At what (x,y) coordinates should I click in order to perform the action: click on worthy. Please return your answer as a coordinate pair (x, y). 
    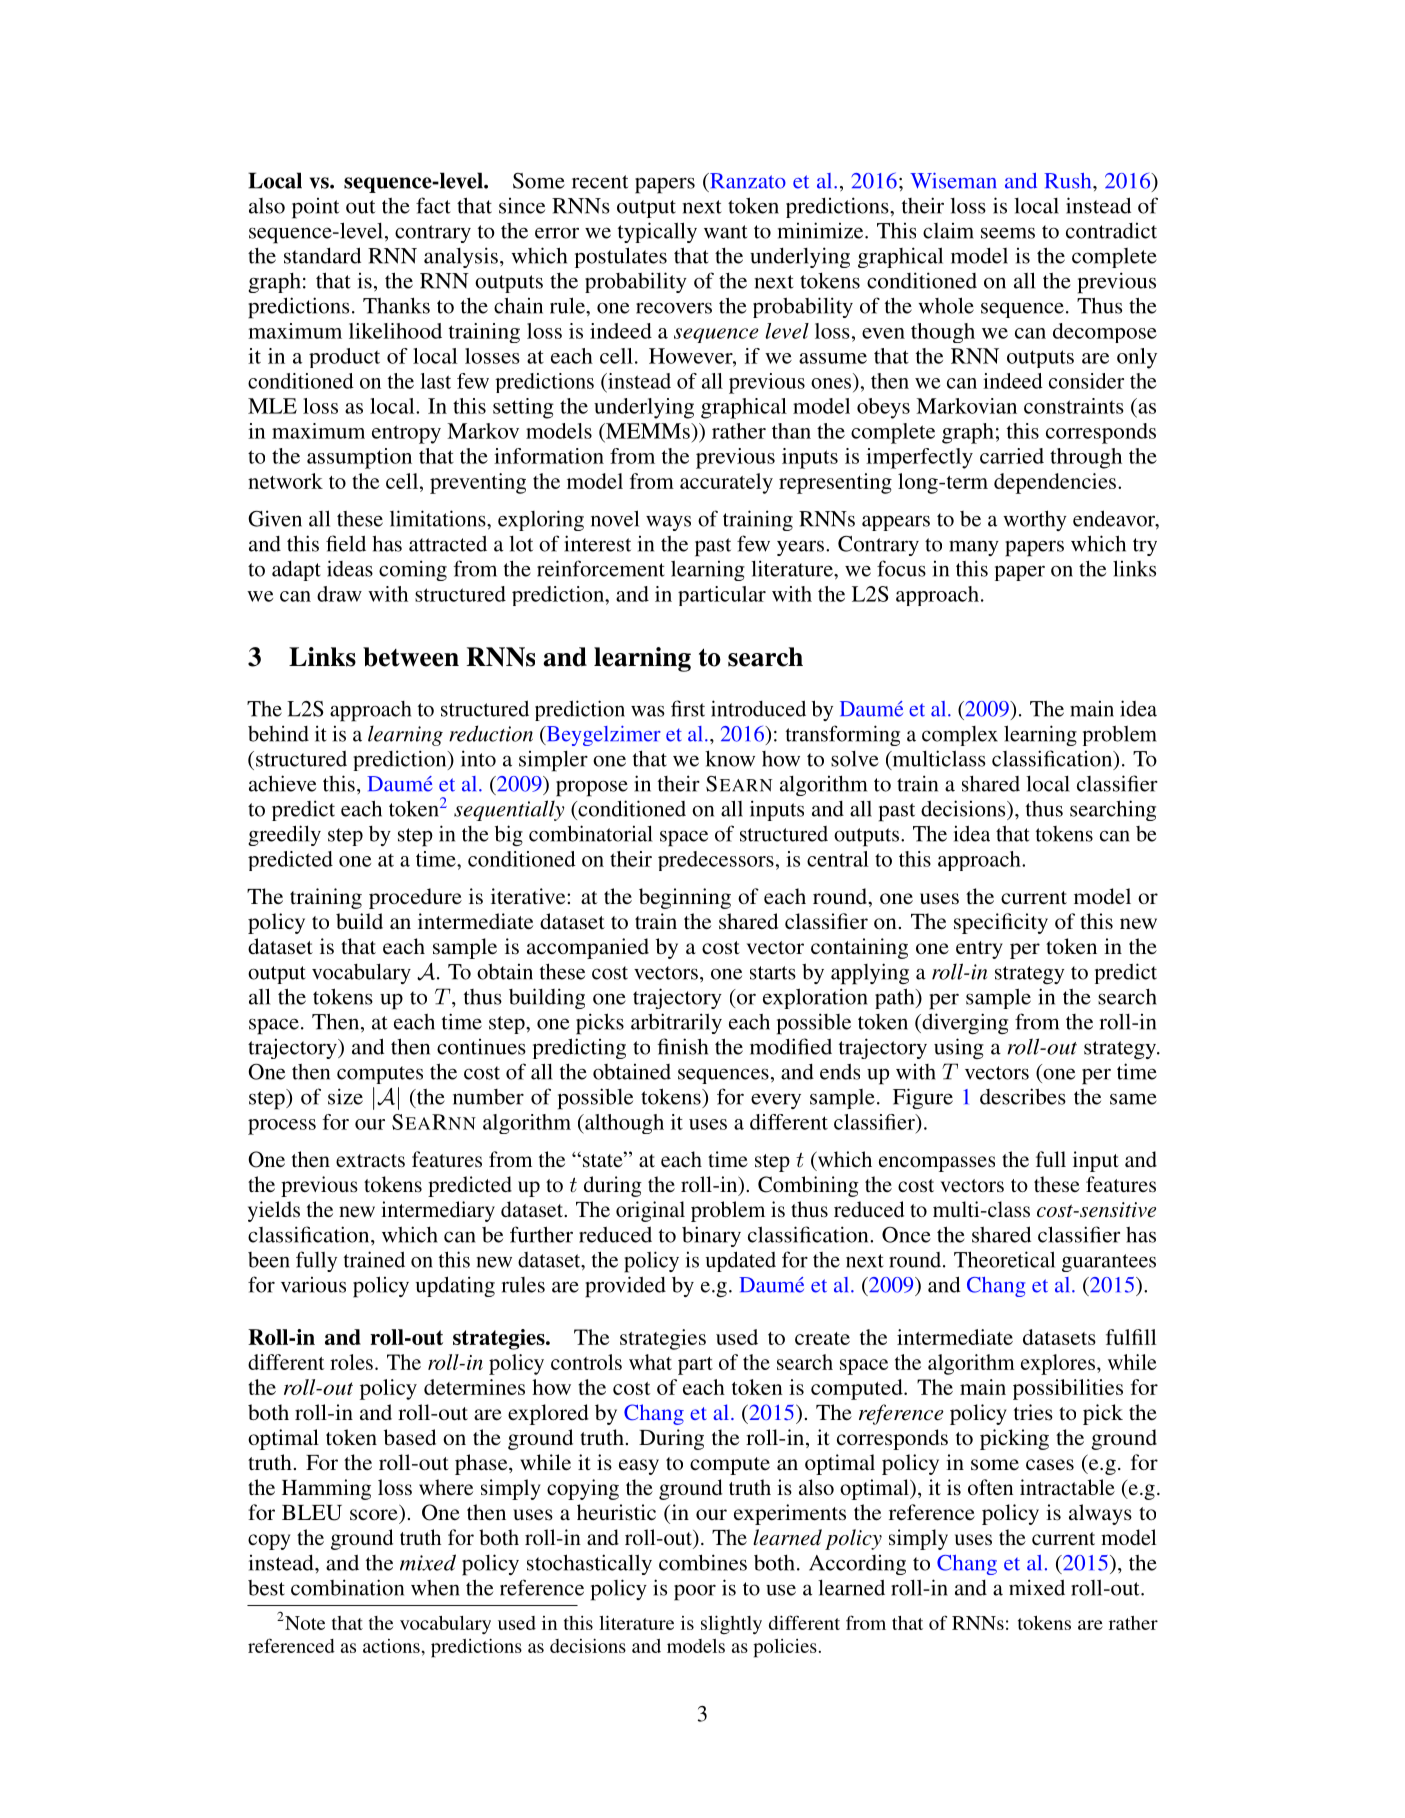
    Looking at the image, I should click on (1035, 520).
